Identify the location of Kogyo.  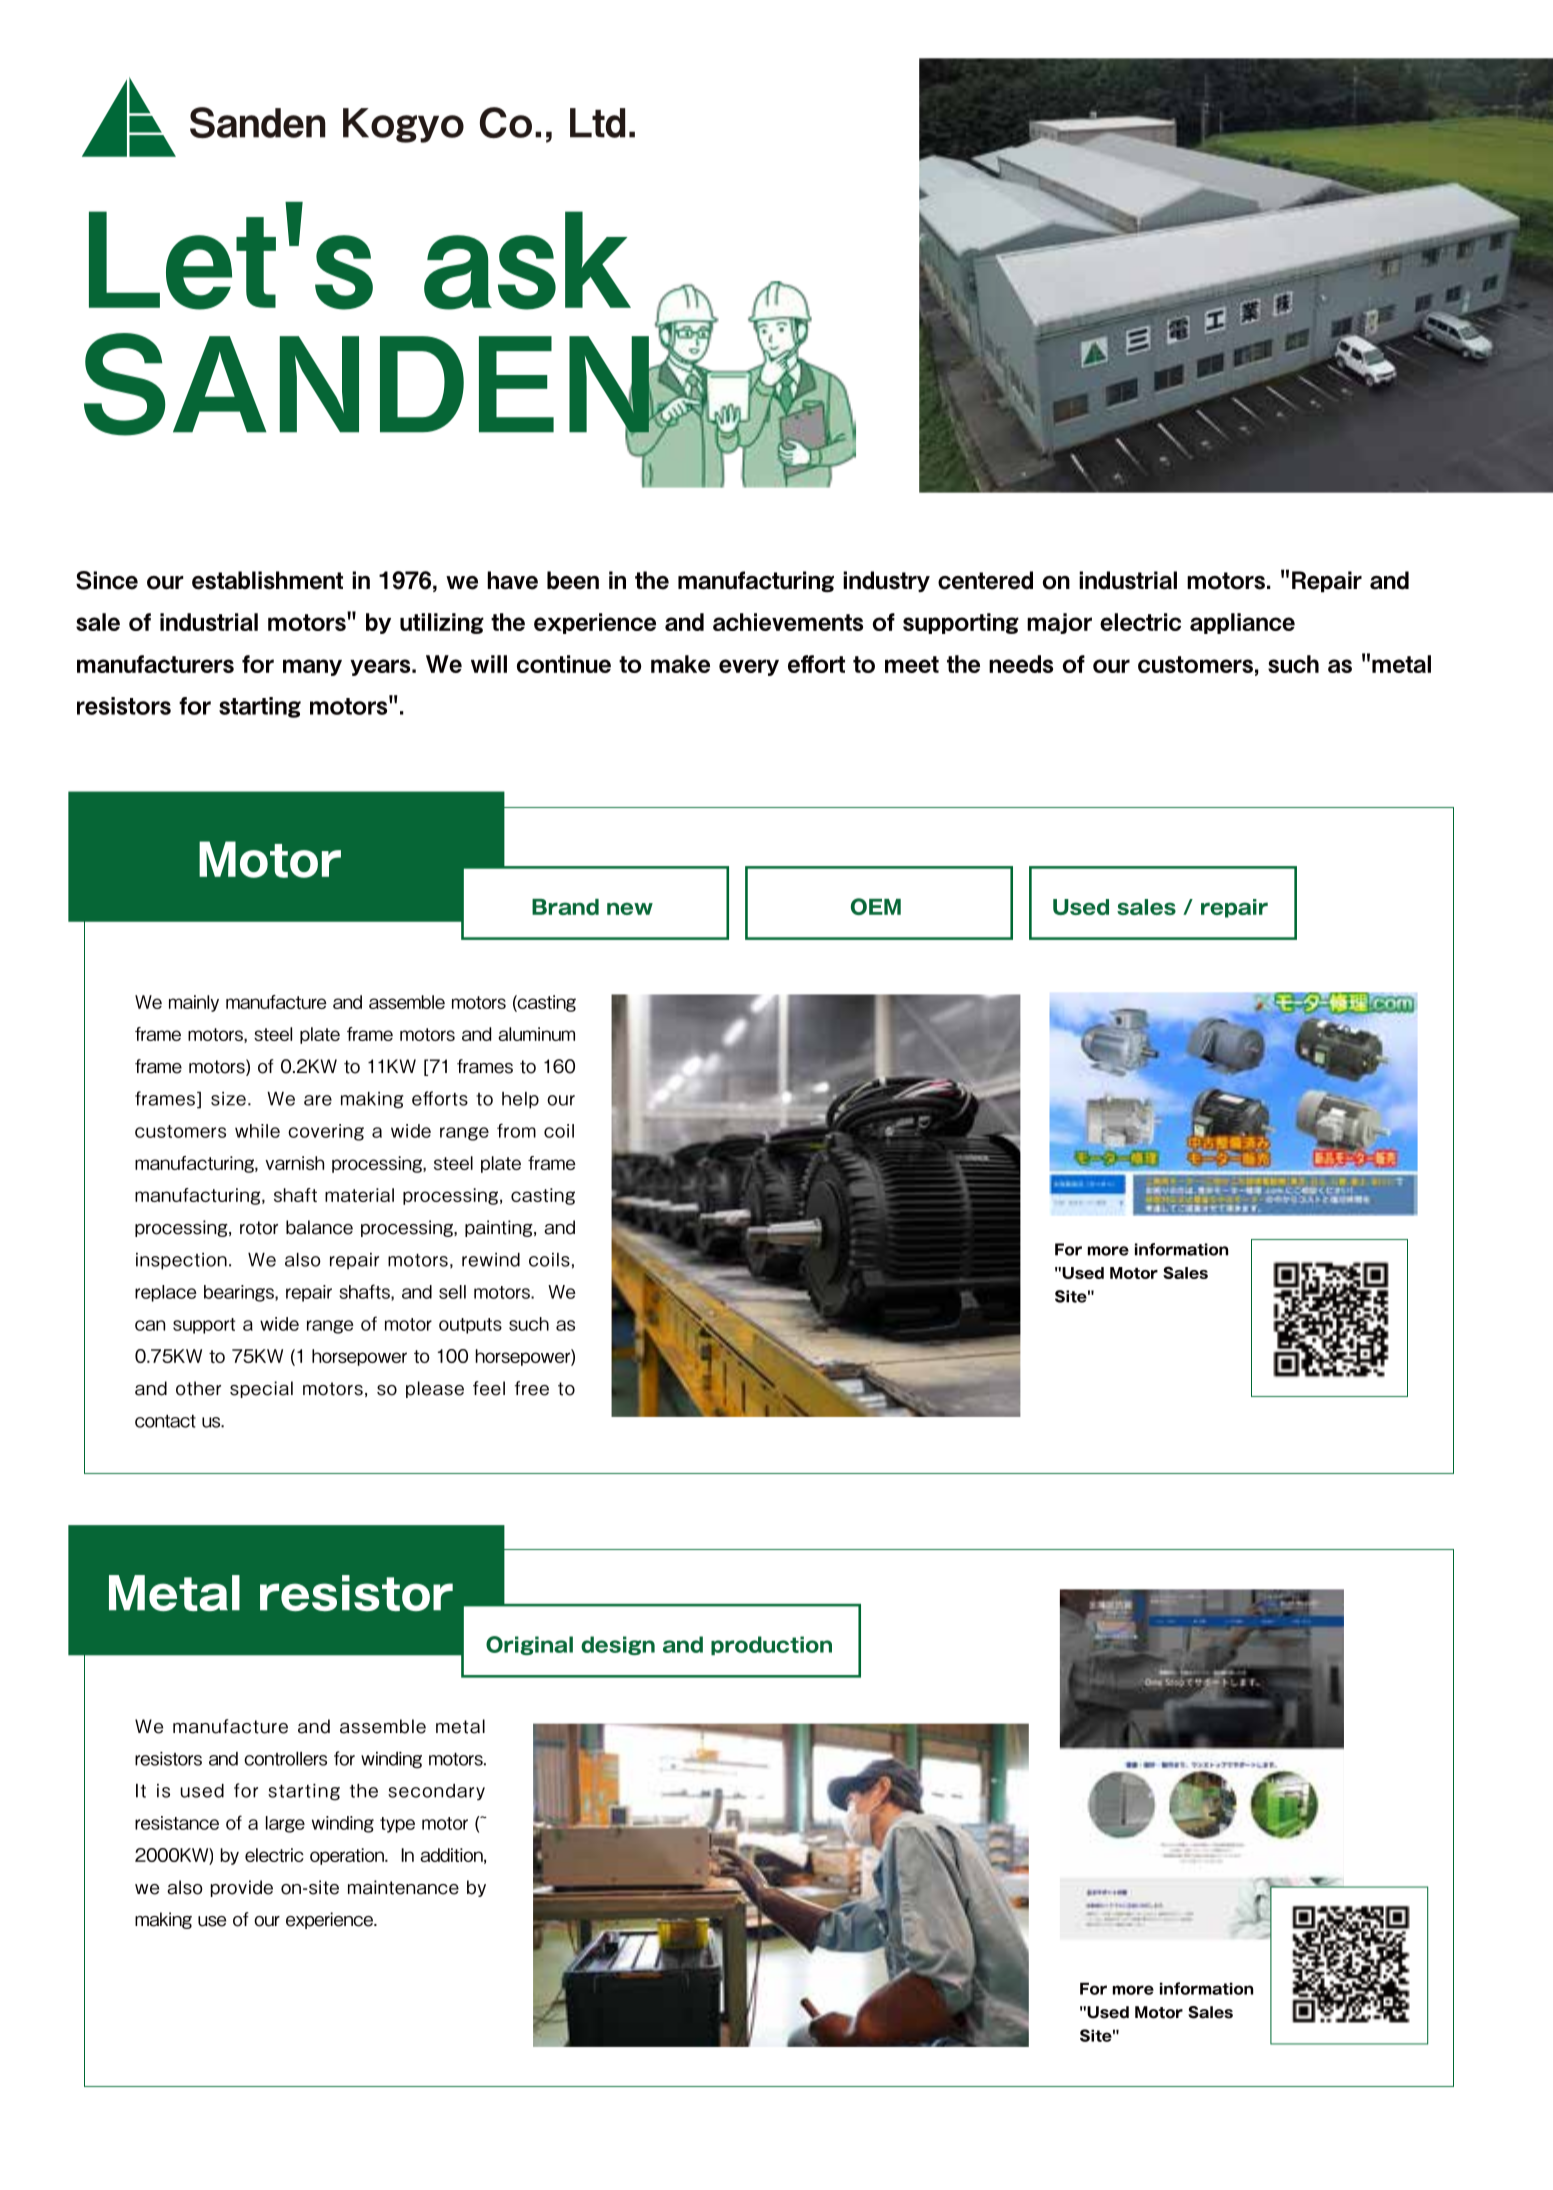
(403, 125).
